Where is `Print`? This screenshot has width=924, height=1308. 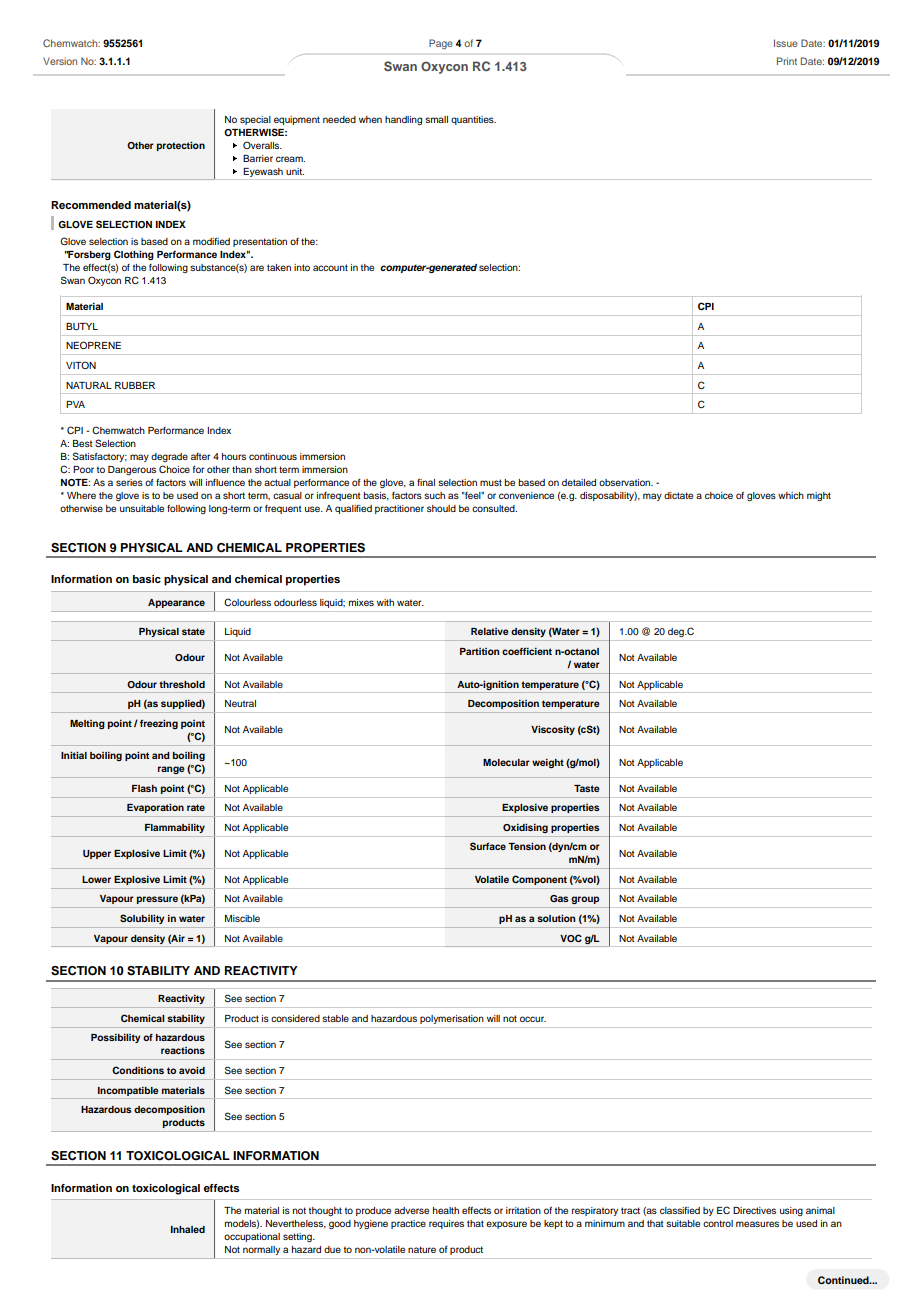 Print is located at coordinates (787, 61).
